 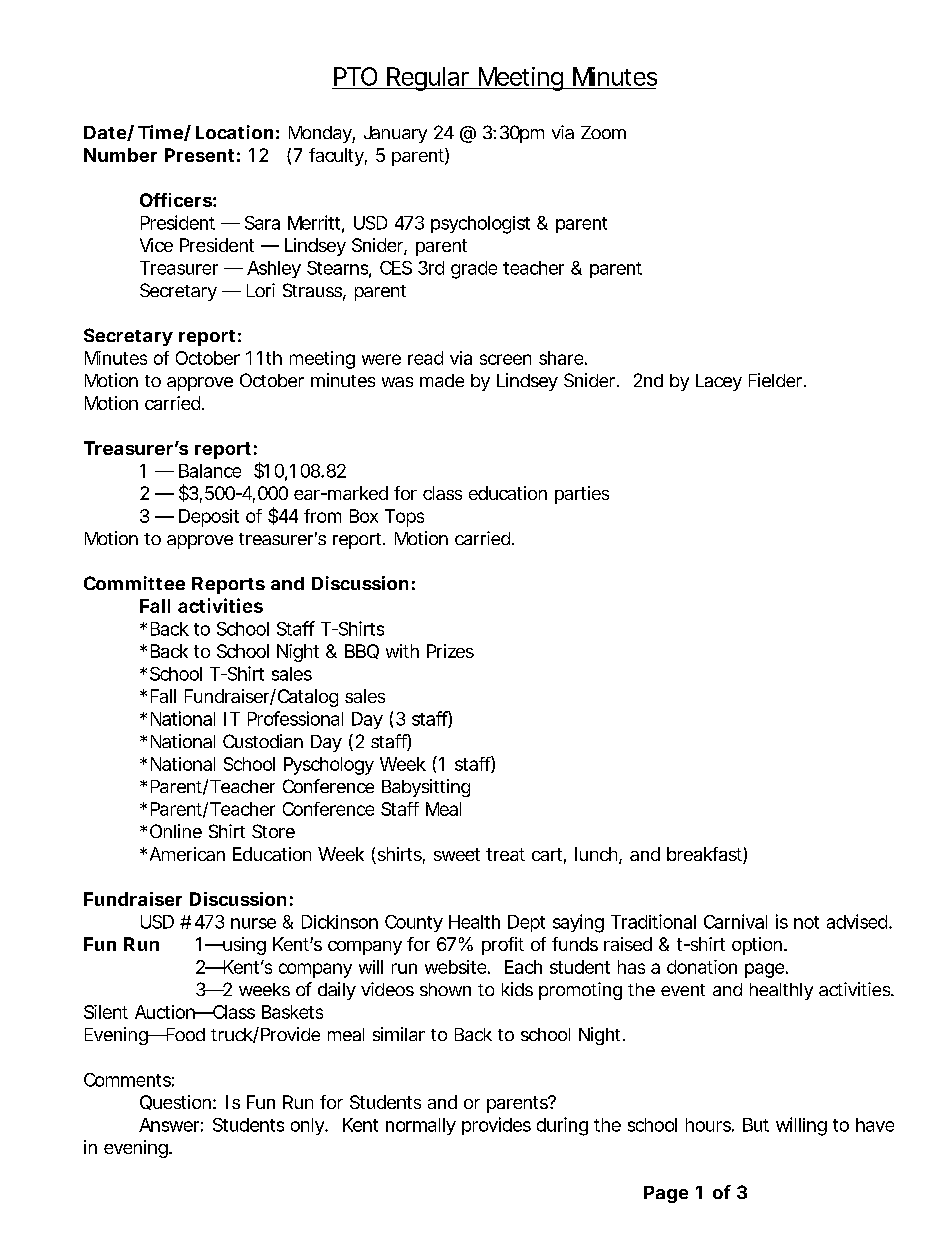 I want to click on Comments, so click(x=129, y=1080).
